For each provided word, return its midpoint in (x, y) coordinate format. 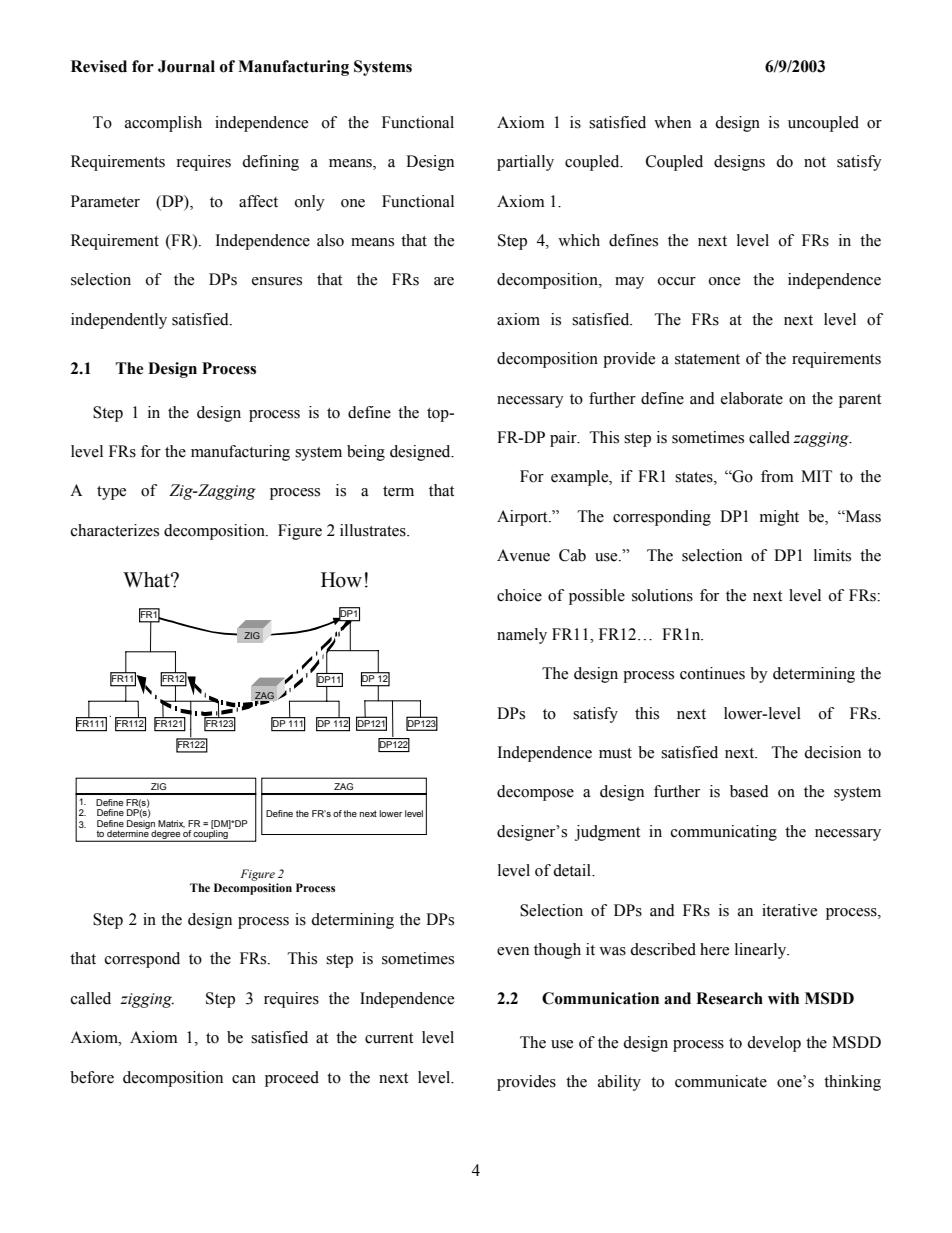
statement (707, 359)
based (749, 791)
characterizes (115, 530)
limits (832, 555)
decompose (535, 793)
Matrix (171, 824)
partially (525, 163)
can (244, 1079)
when (672, 122)
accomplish (163, 124)
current (389, 1038)
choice (519, 595)
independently (119, 321)
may (629, 283)
